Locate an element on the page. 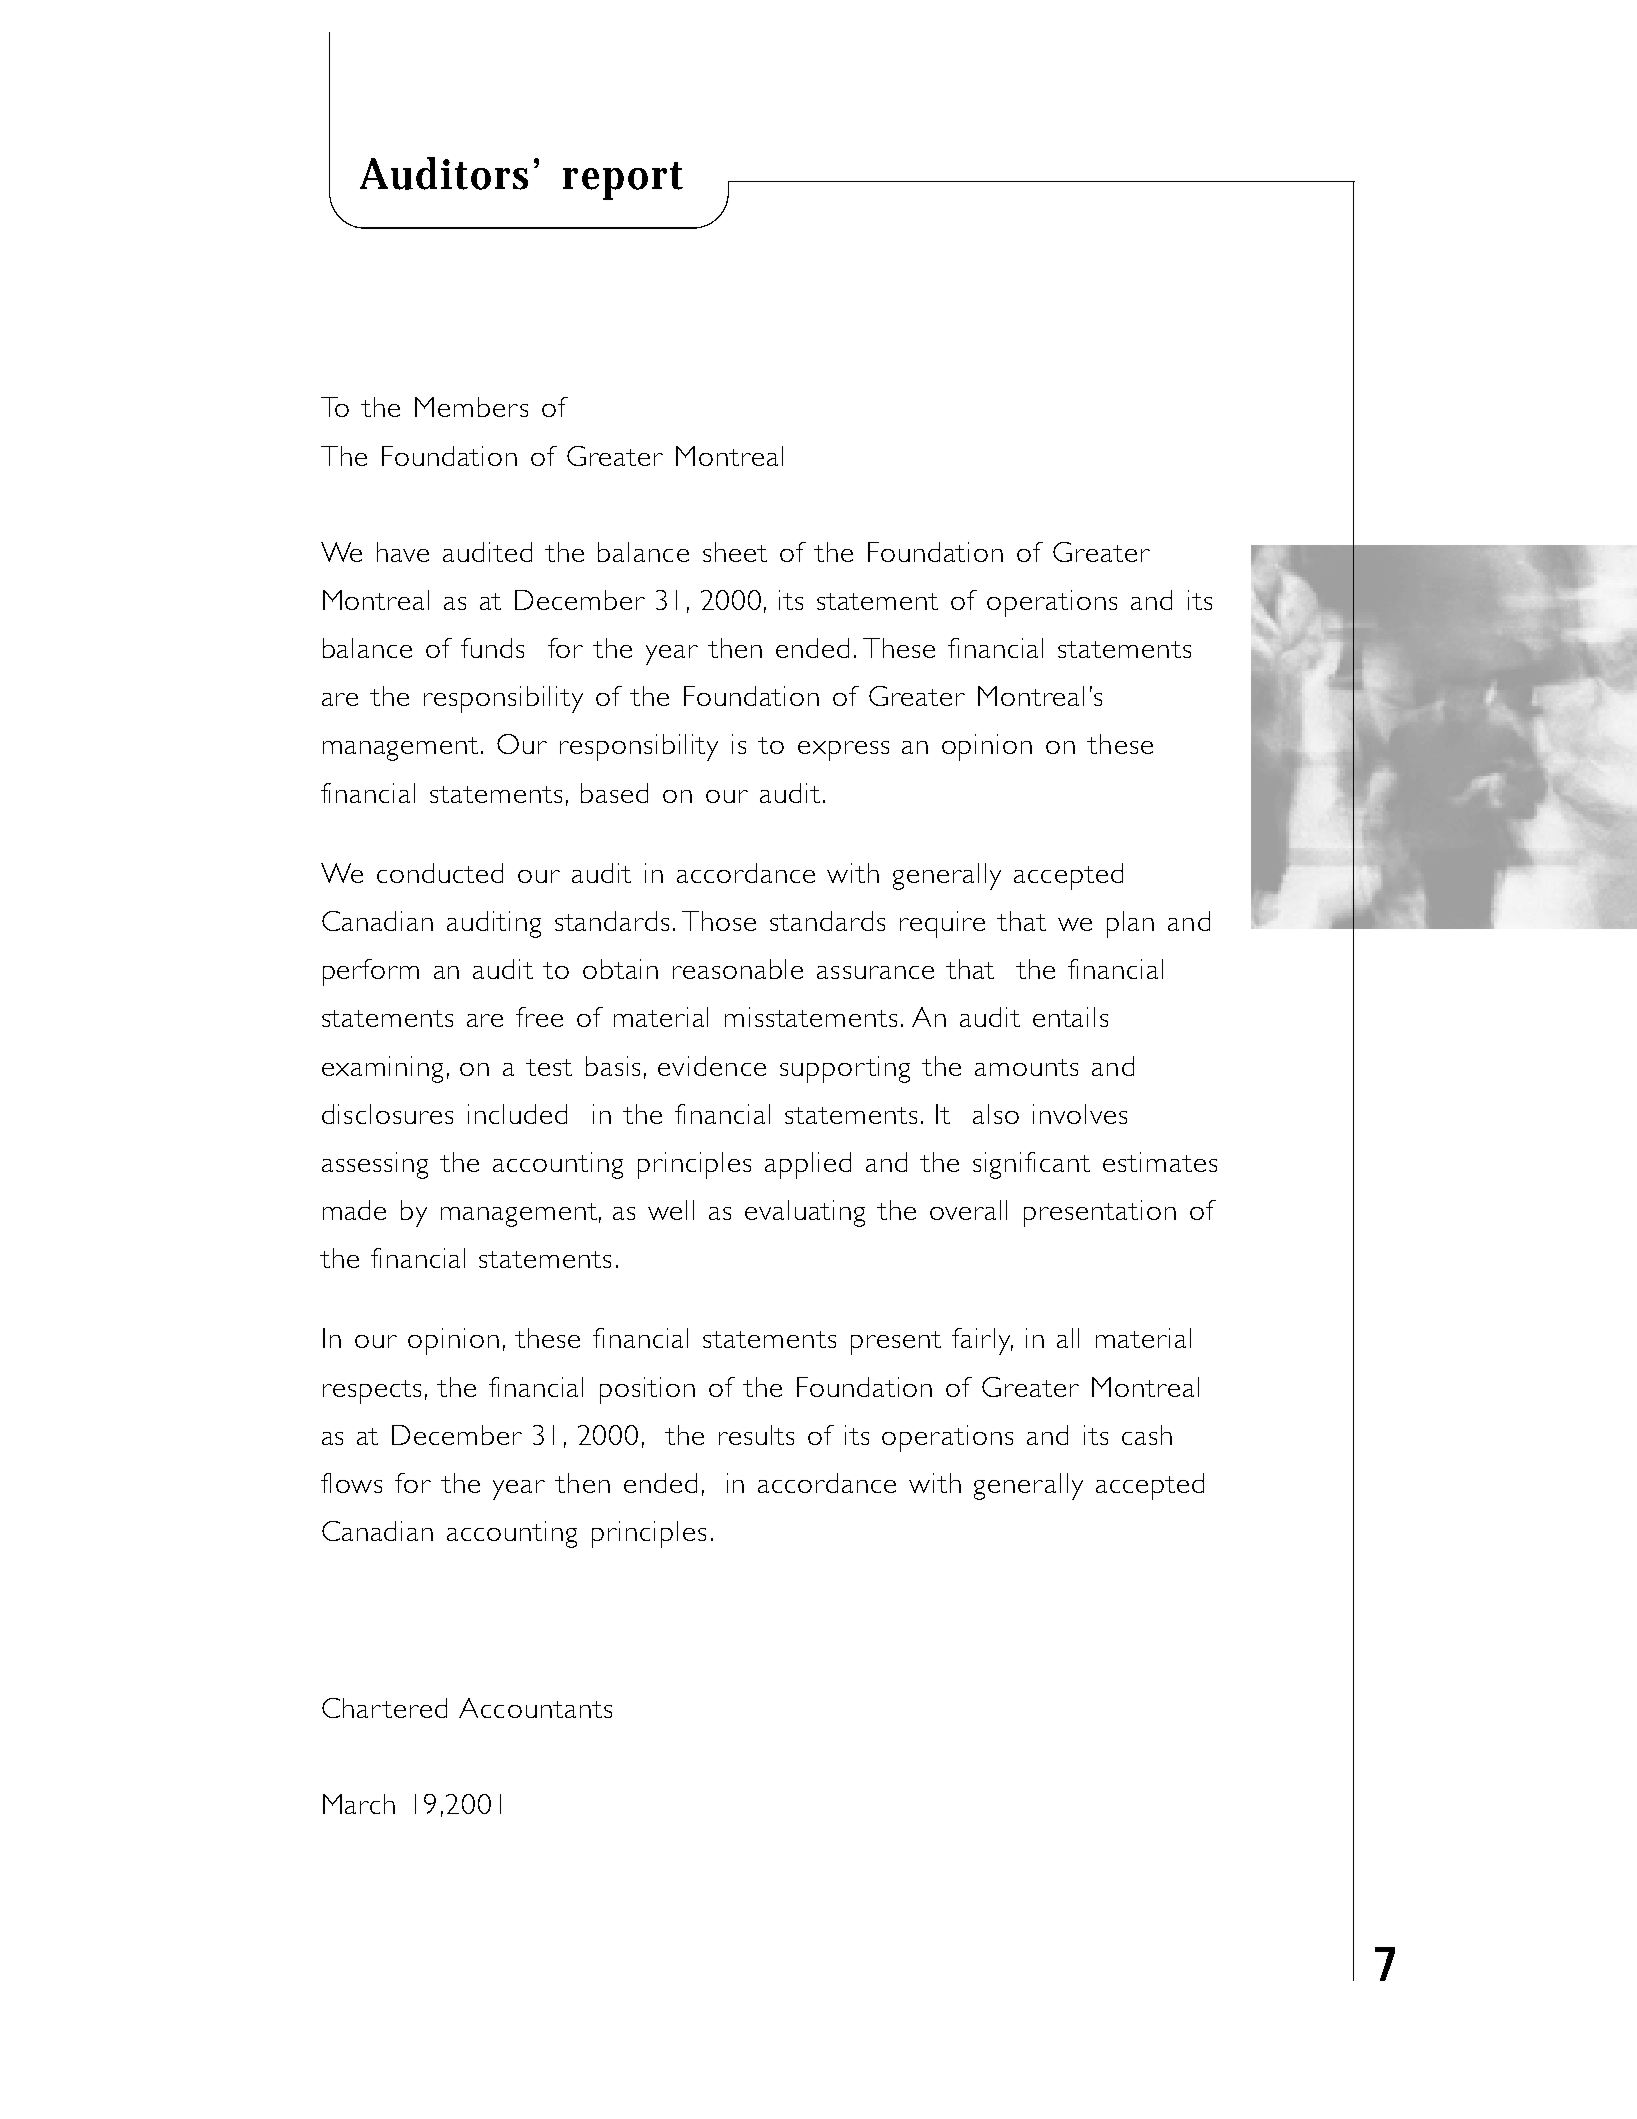 The height and width of the image is (2119, 1637). Accountants is located at coordinates (535, 1708).
